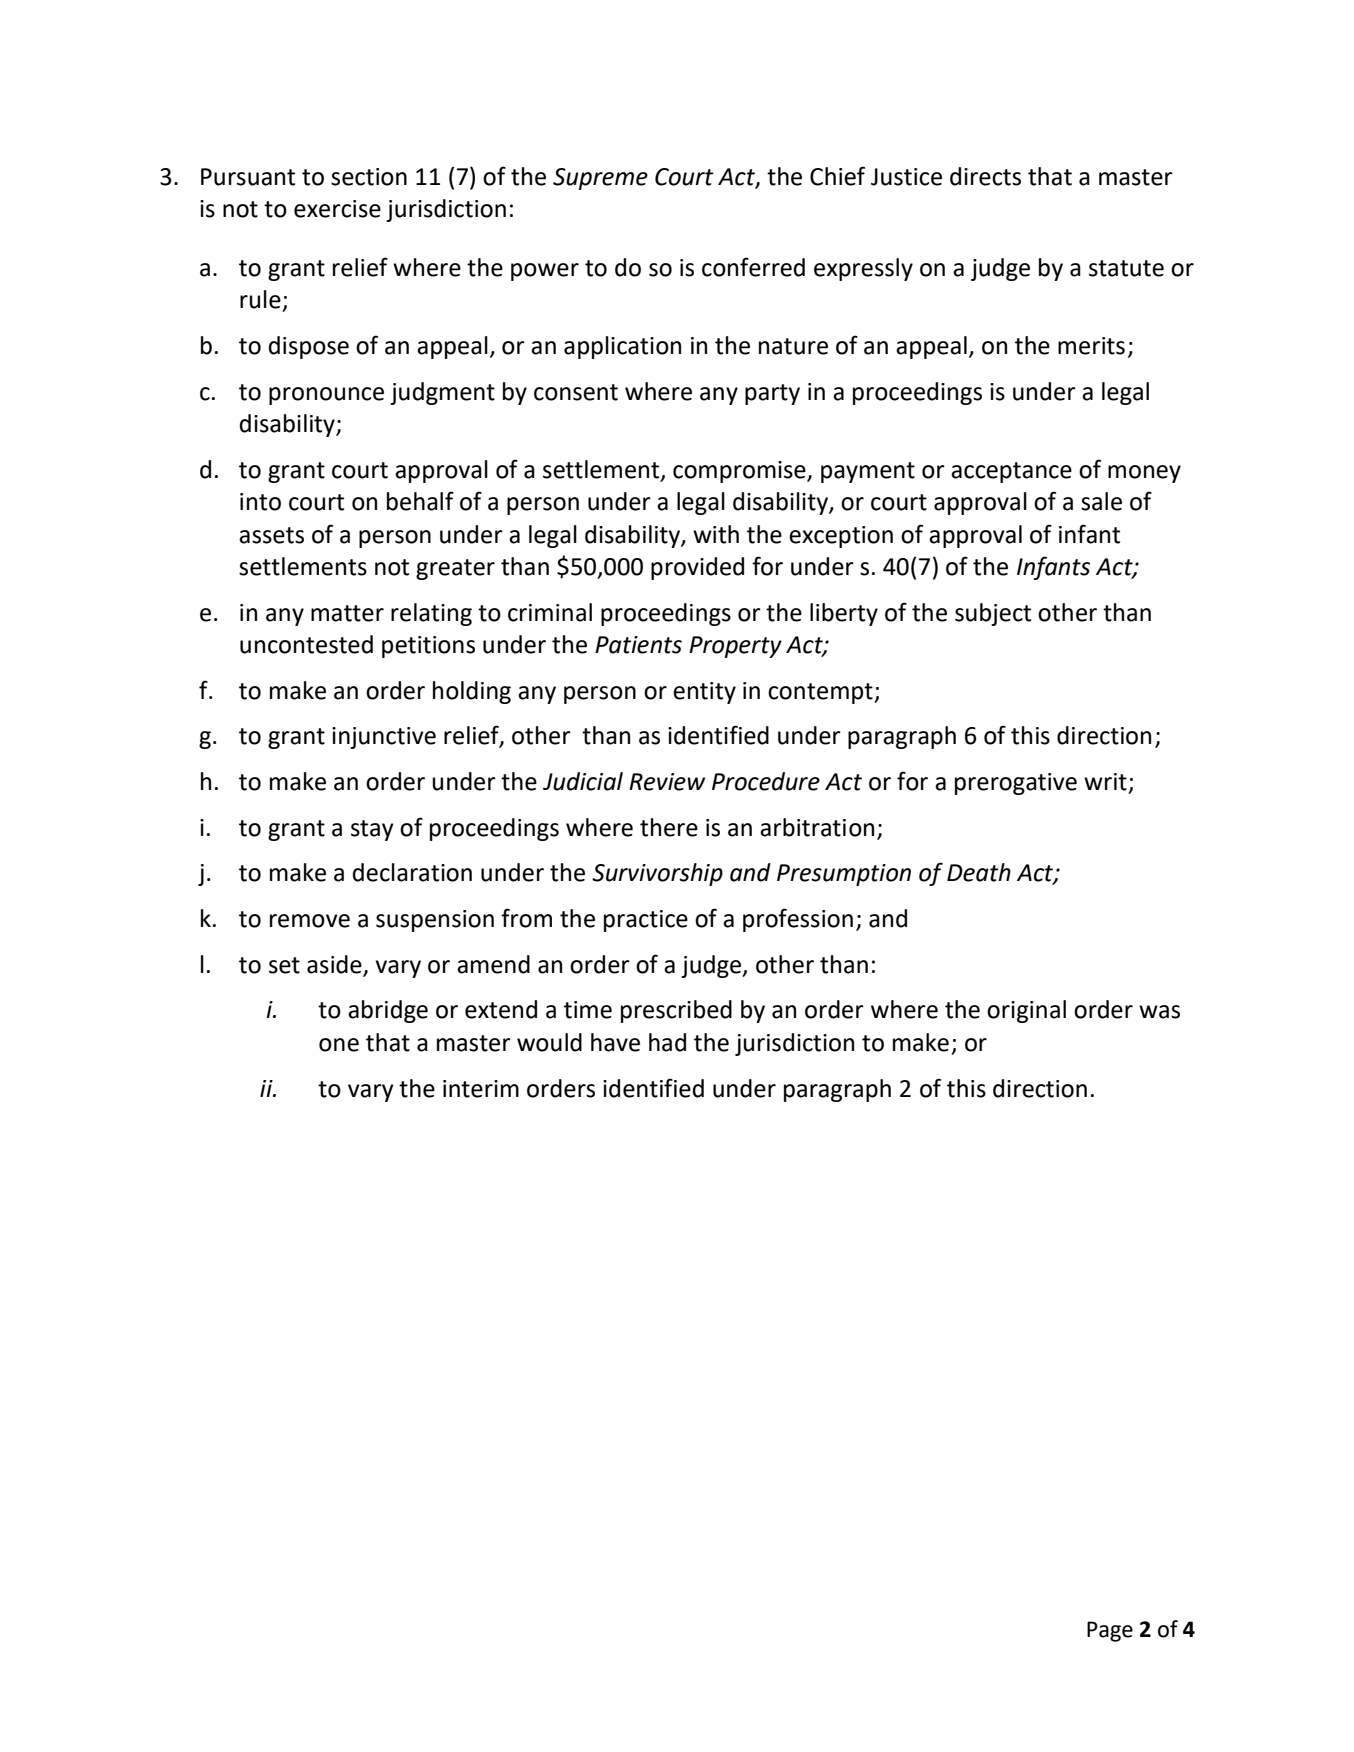  What do you see at coordinates (1016, 784) in the screenshot?
I see `prerogative` at bounding box center [1016, 784].
